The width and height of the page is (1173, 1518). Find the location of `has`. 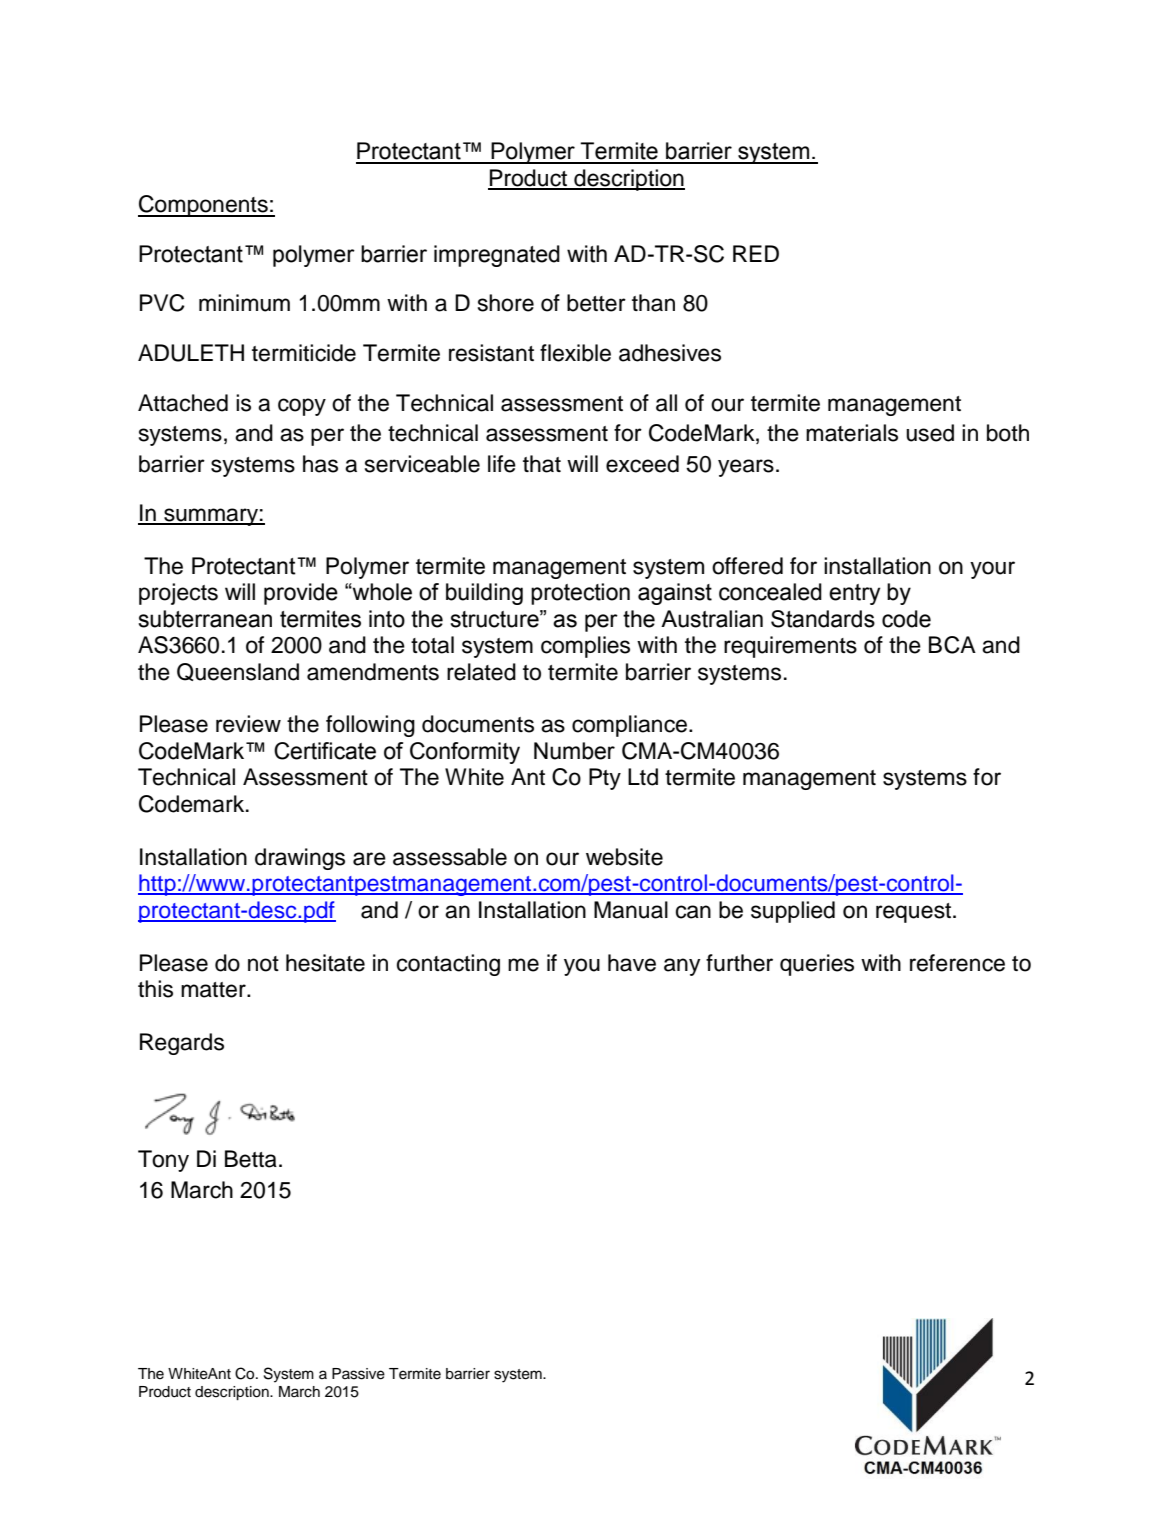

has is located at coordinates (320, 464).
